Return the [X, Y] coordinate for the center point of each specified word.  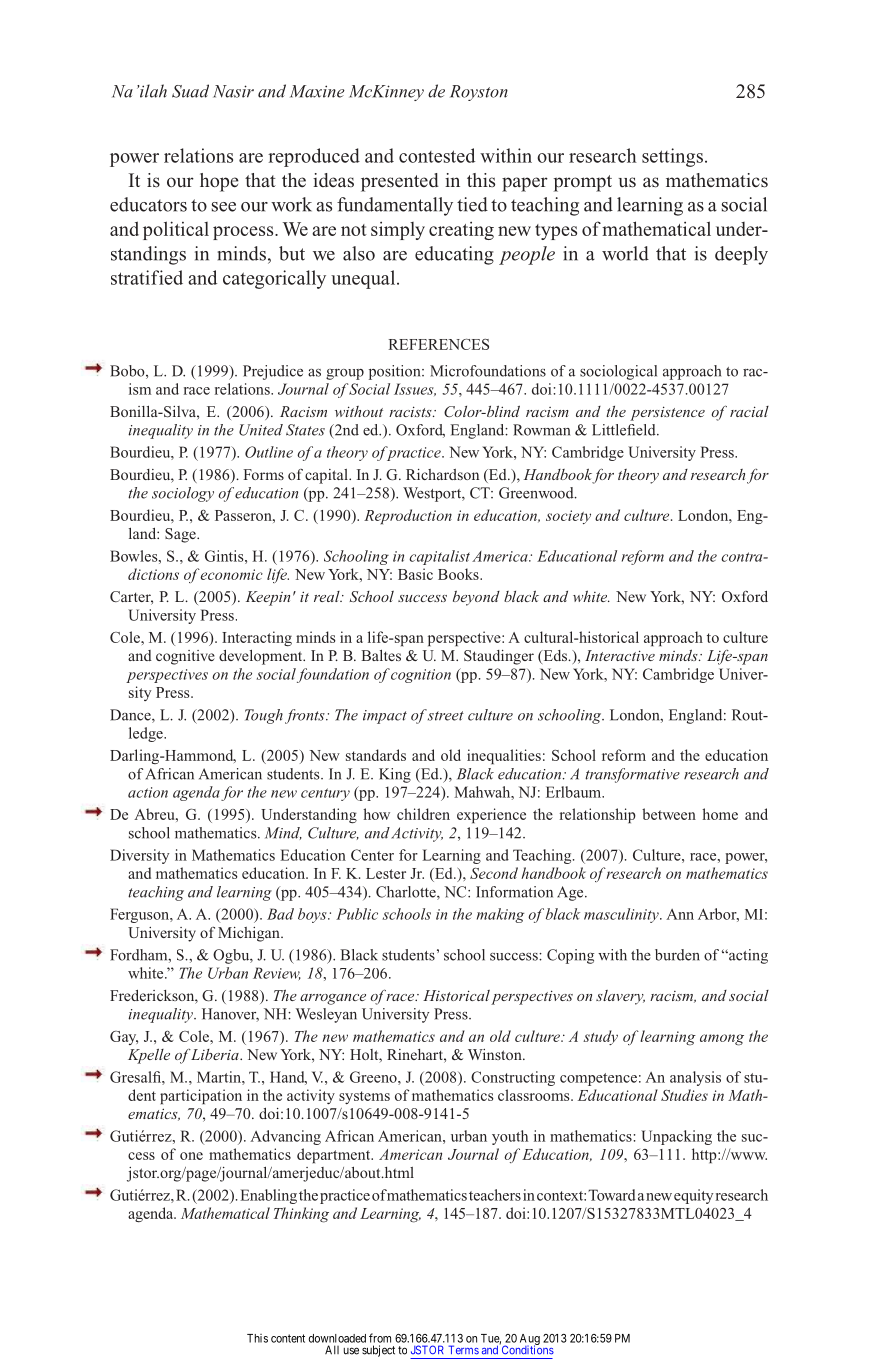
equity [693, 1196]
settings [672, 157]
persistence [667, 413]
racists [411, 411]
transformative [632, 775]
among [722, 1040]
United [261, 430]
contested [437, 155]
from [380, 1338]
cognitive [185, 657]
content [288, 1338]
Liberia [215, 1054]
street [446, 716]
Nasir [233, 91]
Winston [496, 1054]
